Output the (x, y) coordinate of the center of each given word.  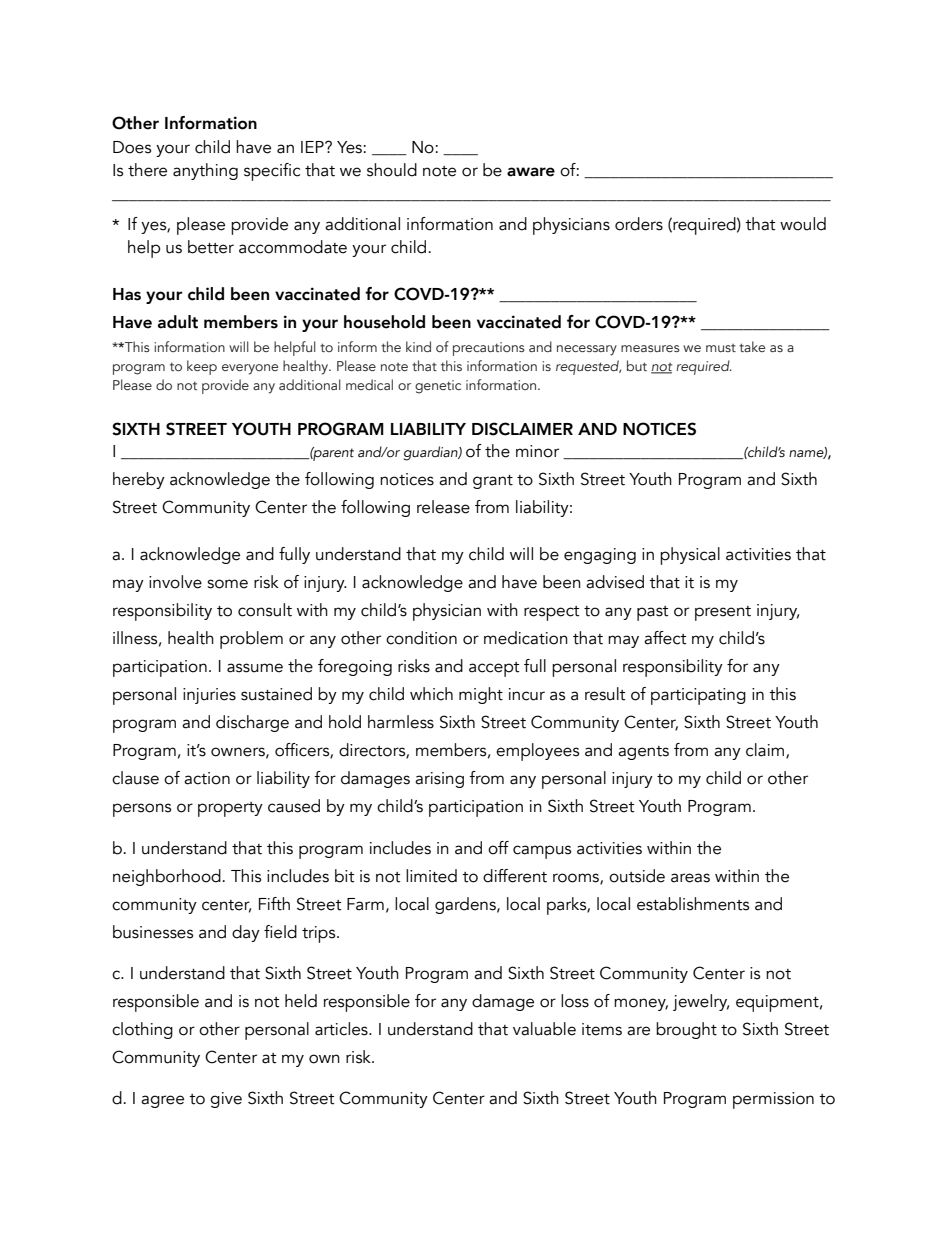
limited (431, 876)
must (721, 348)
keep (202, 367)
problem (251, 640)
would (803, 224)
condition (421, 638)
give (226, 1100)
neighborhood (167, 877)
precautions (489, 349)
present (723, 613)
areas (690, 878)
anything (205, 171)
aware (531, 172)
